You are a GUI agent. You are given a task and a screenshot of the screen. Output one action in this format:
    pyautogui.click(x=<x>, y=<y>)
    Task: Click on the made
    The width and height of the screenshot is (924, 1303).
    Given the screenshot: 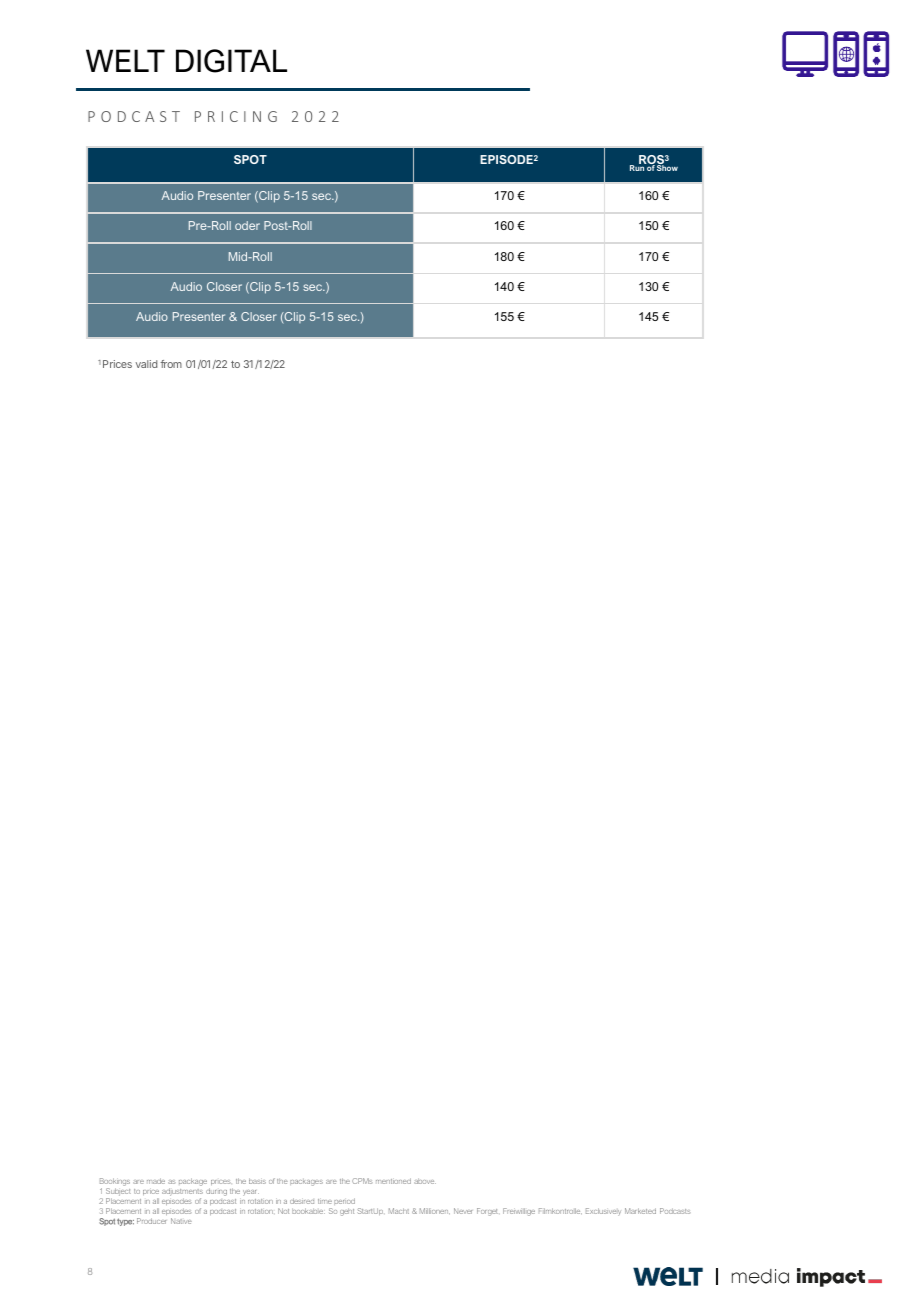 What is the action you would take?
    pyautogui.click(x=156, y=1181)
